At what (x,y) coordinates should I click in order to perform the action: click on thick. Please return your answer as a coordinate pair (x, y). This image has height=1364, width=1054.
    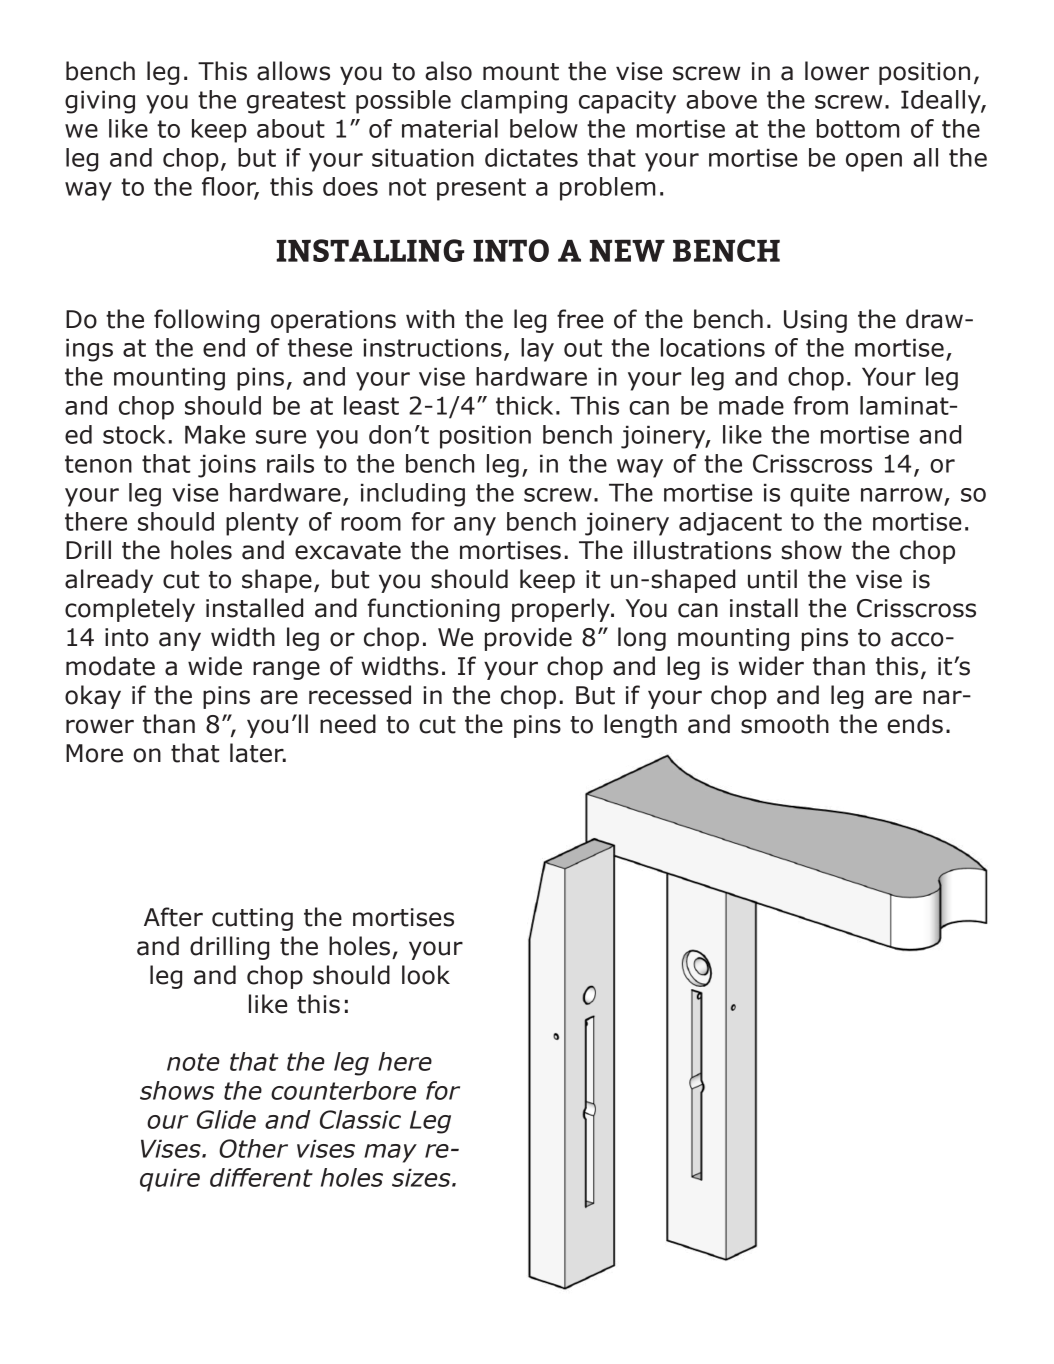
    Looking at the image, I should click on (524, 405).
